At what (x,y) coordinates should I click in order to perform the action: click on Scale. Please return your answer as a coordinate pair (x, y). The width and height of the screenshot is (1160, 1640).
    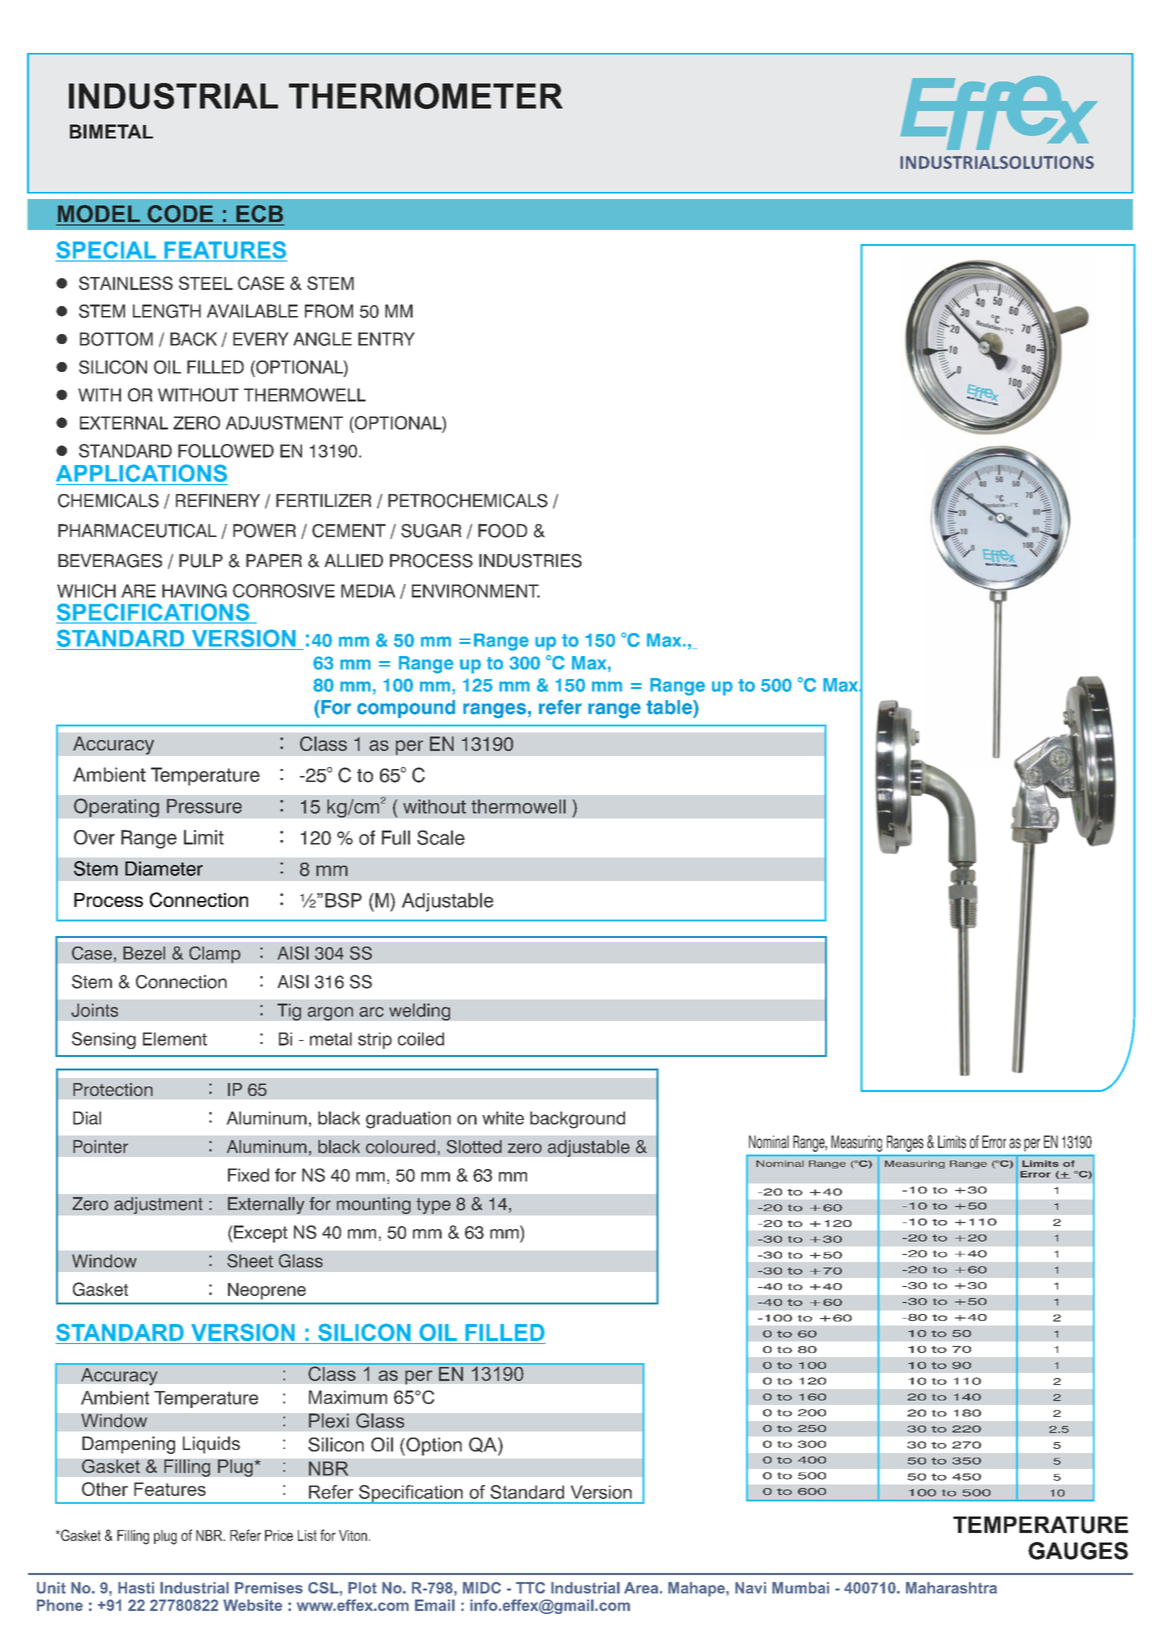
    Looking at the image, I should click on (441, 837).
